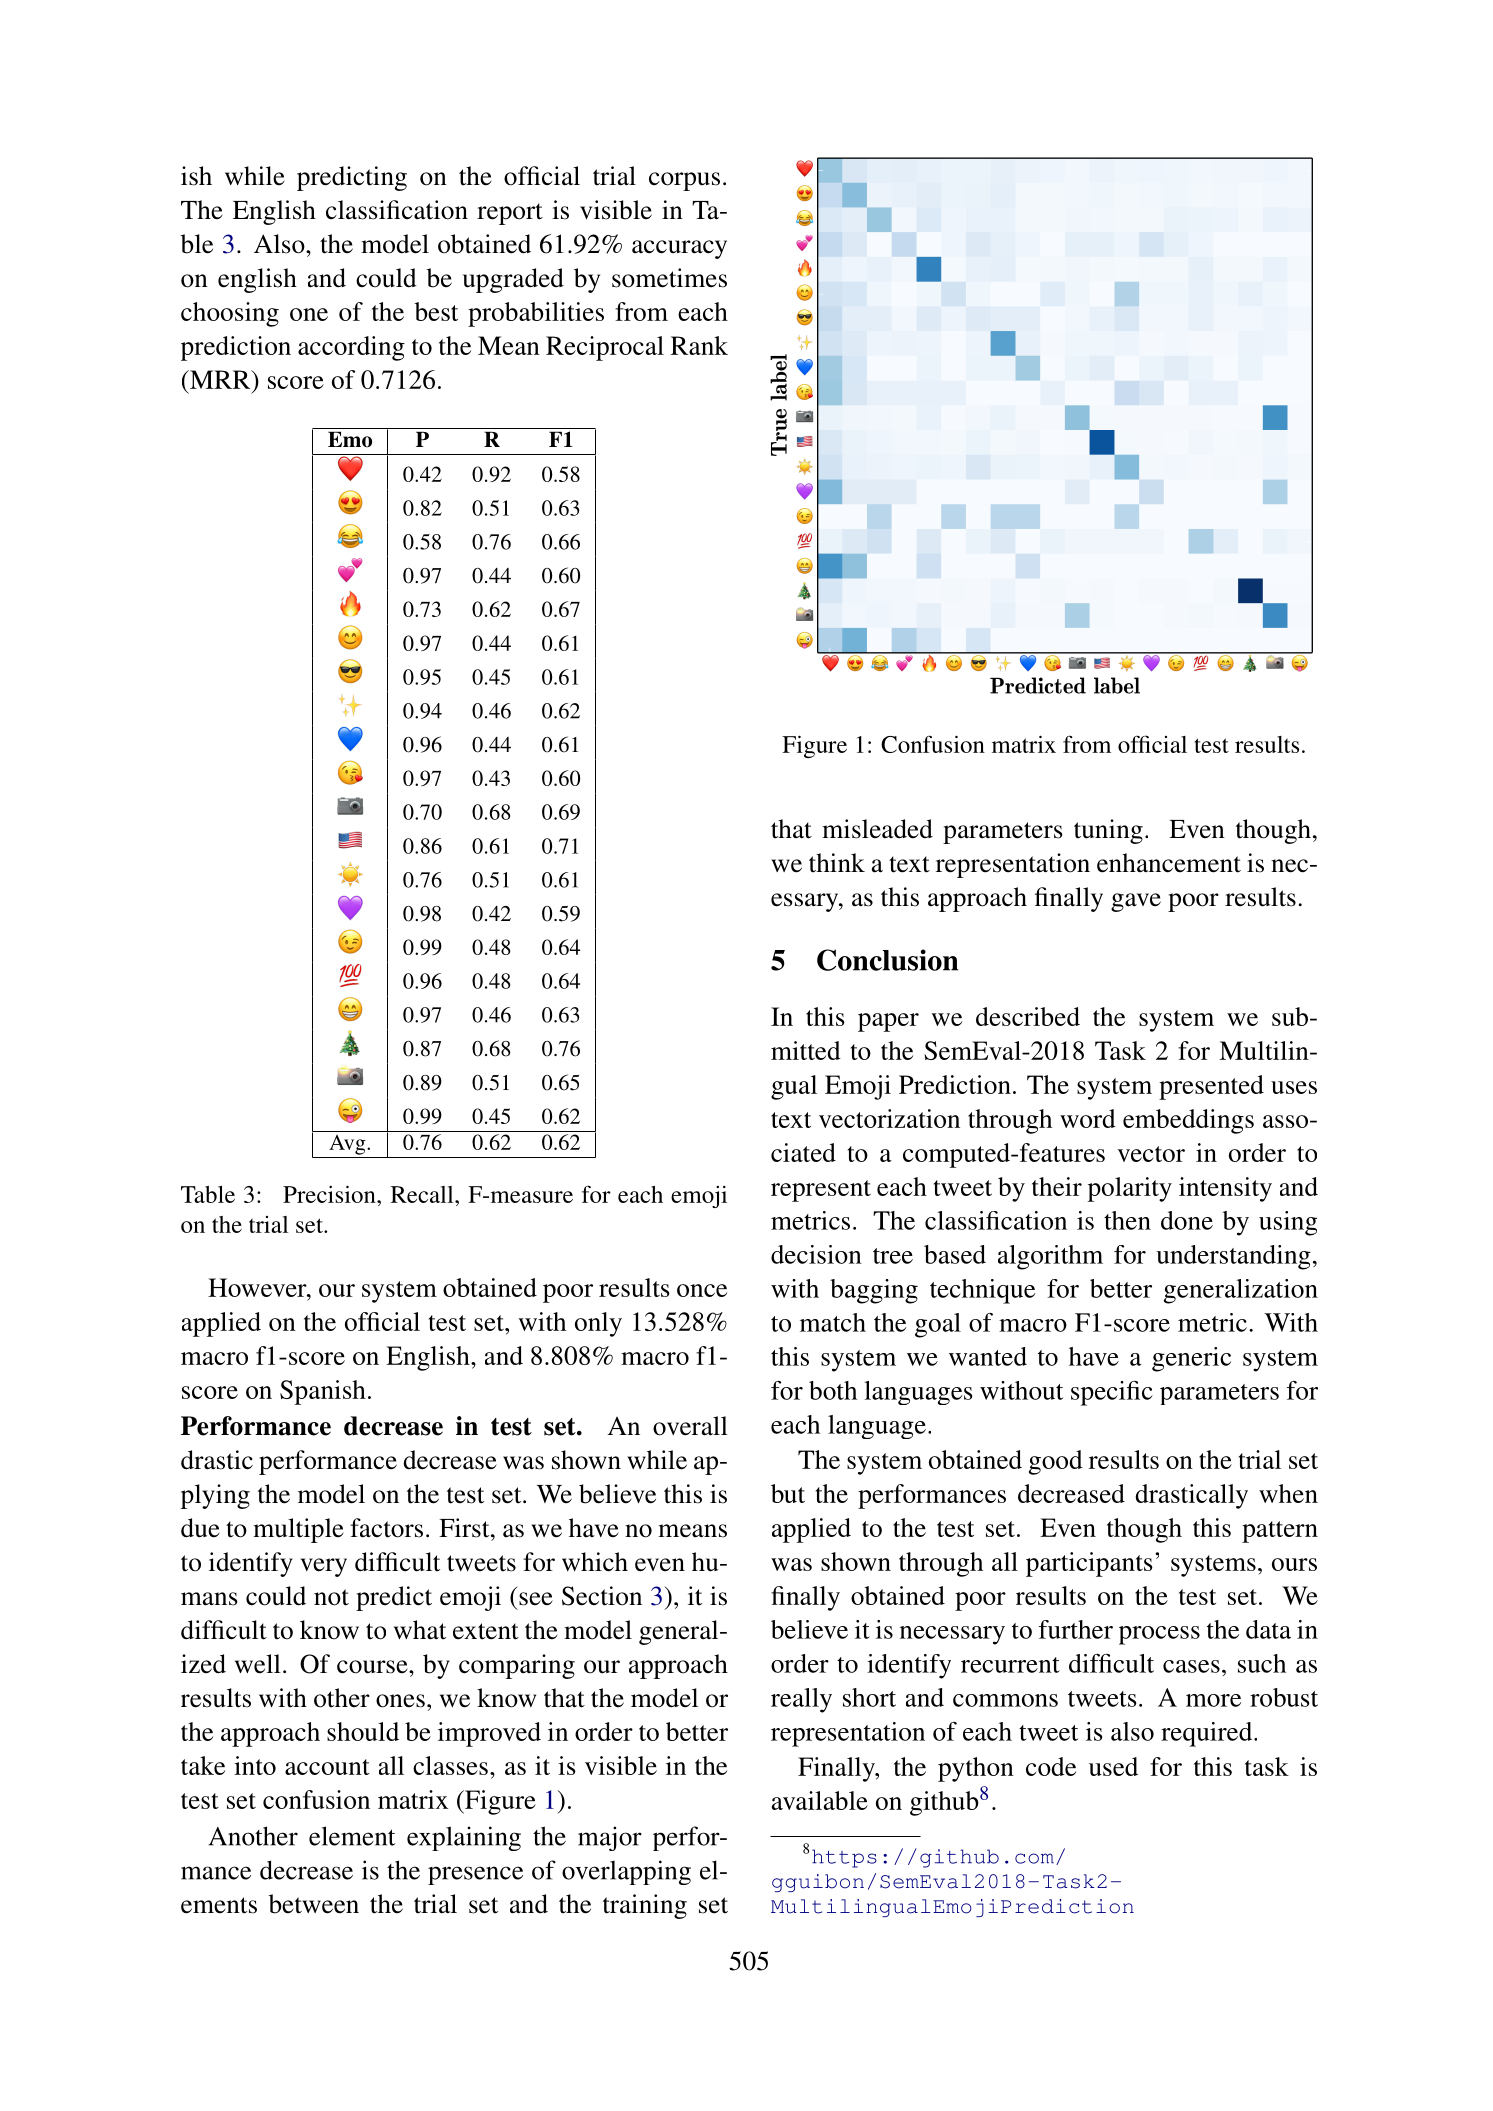  Describe the element at coordinates (1112, 1393) in the screenshot. I see `specific` at that location.
